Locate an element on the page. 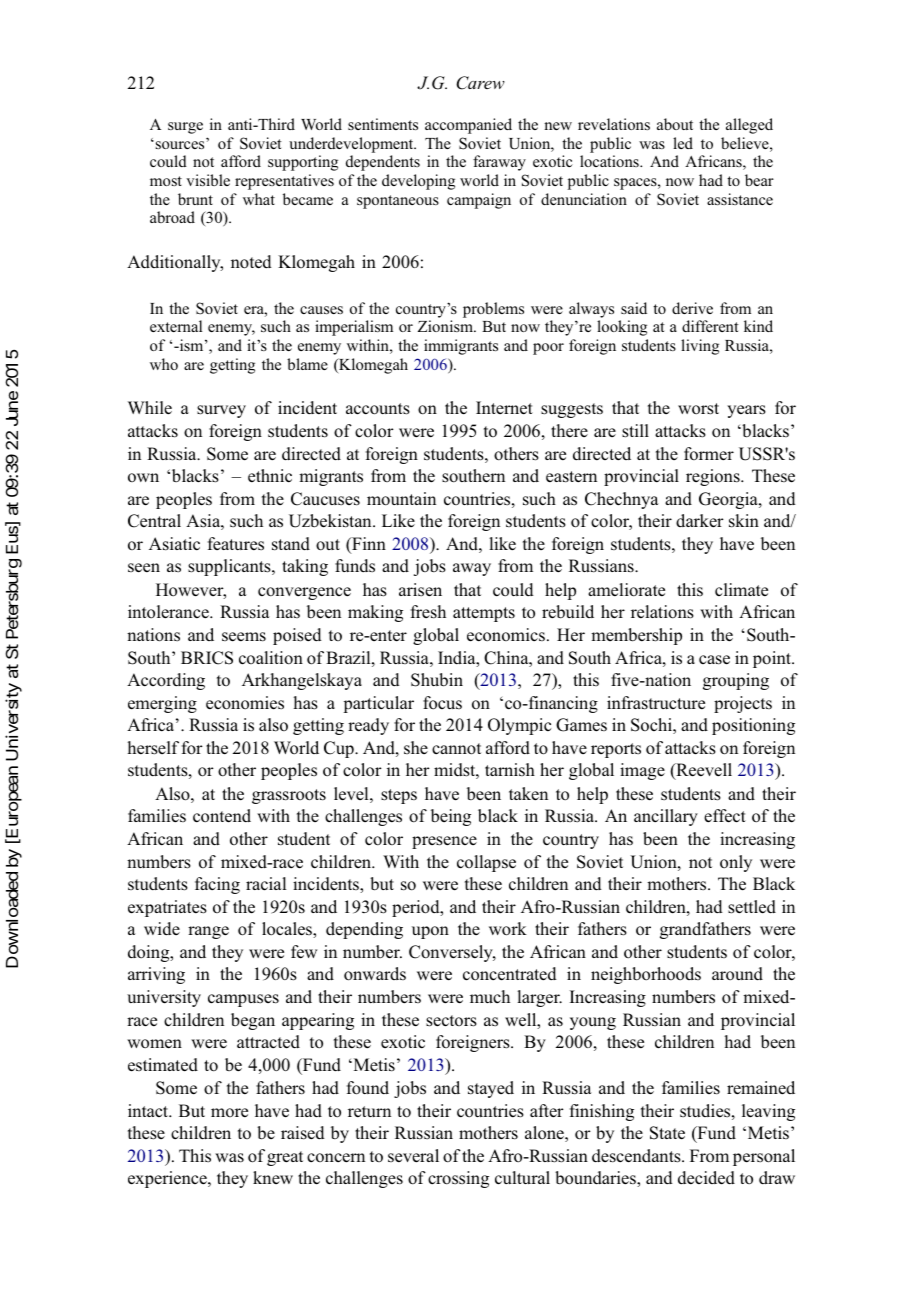 The width and height of the page is (923, 1316). about is located at coordinates (675, 124).
